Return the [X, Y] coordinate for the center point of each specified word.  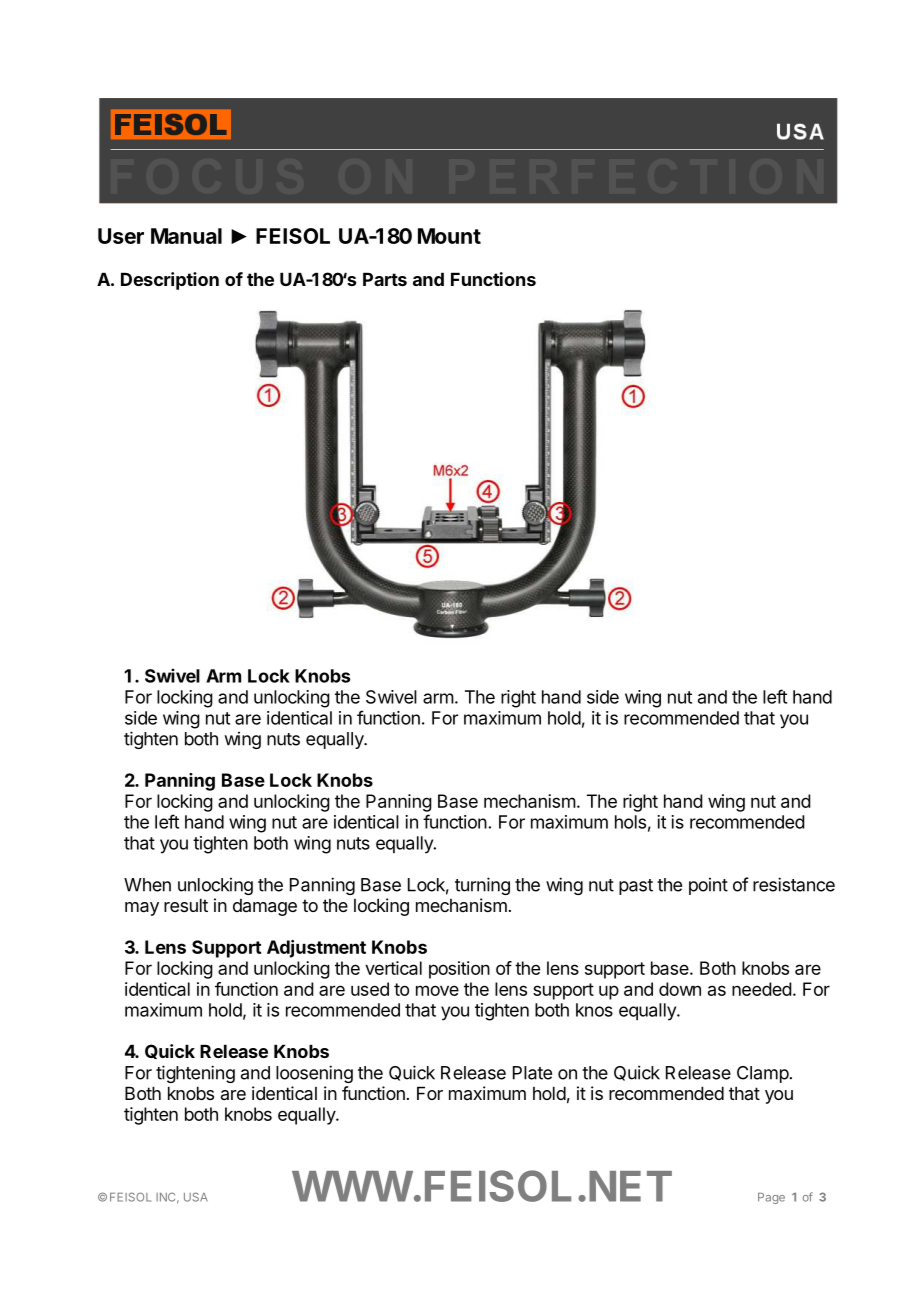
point [708, 886]
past [636, 887]
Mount [449, 236]
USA [196, 1197]
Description [170, 281]
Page [771, 1198]
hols [630, 822]
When [147, 885]
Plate [532, 1073]
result [186, 905]
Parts [385, 279]
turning [482, 886]
